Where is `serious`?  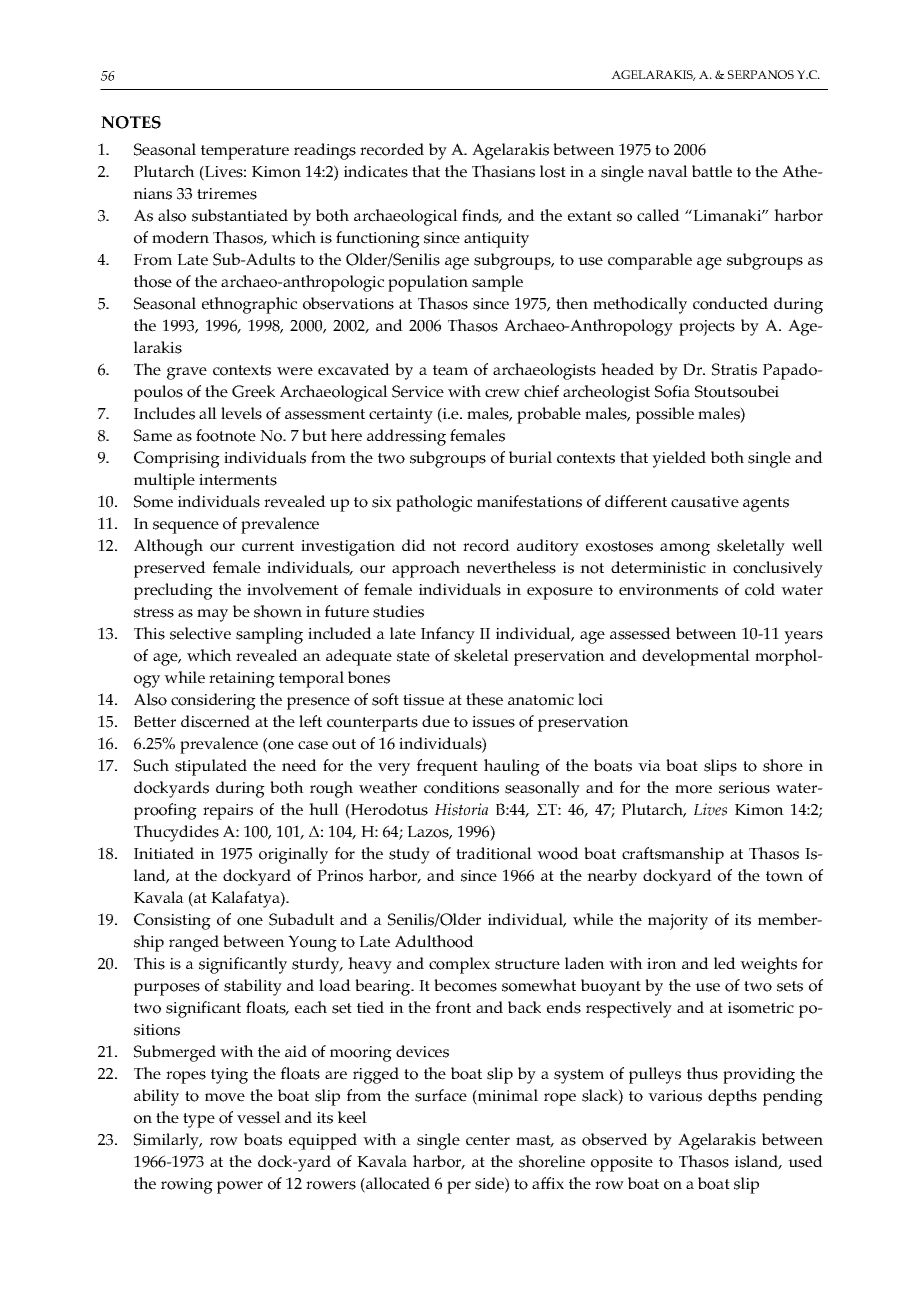 serious is located at coordinates (744, 788).
